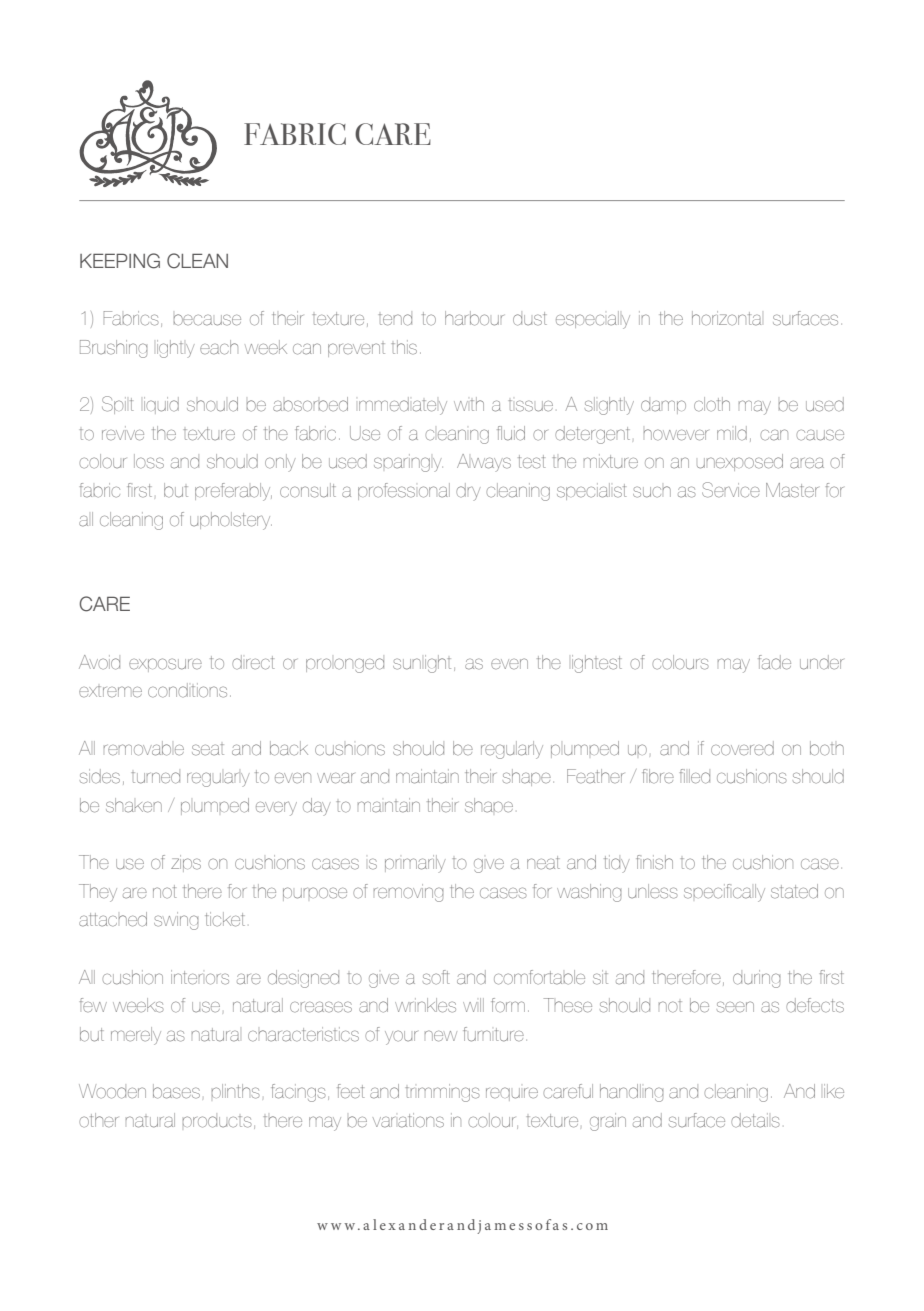  What do you see at coordinates (468, 492) in the screenshot?
I see `dry` at bounding box center [468, 492].
